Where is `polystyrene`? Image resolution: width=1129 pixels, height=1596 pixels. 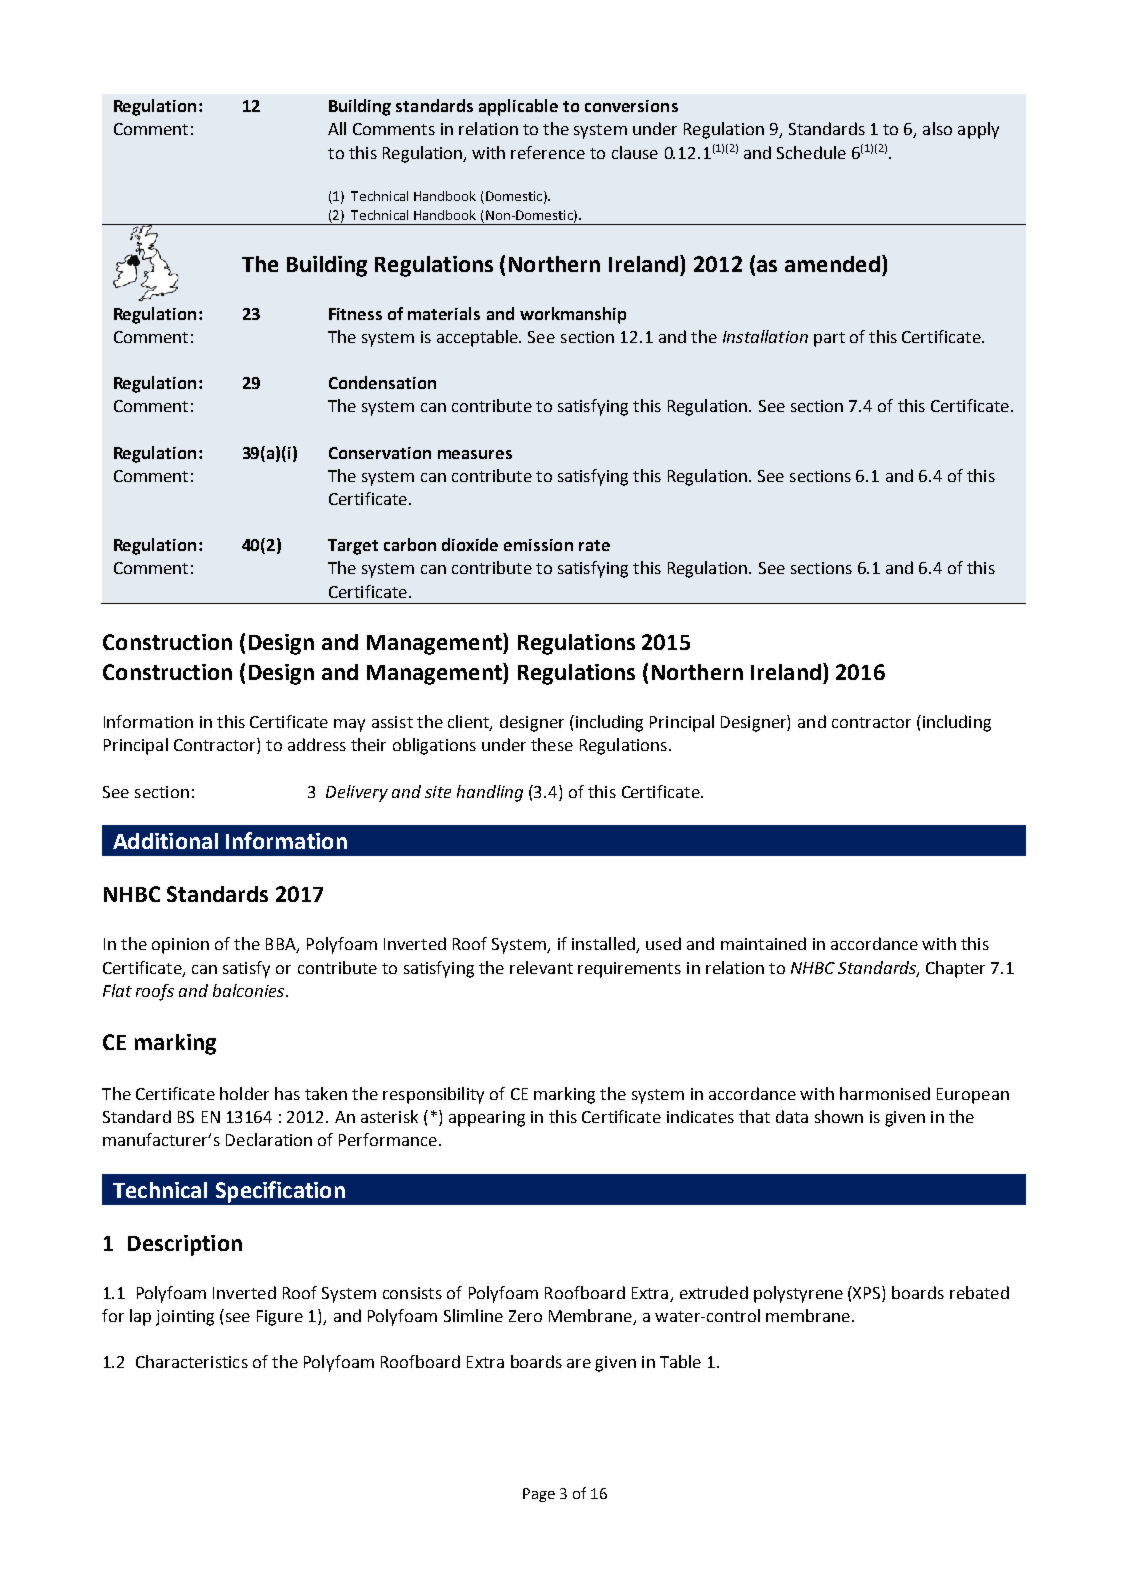
polystyrene is located at coordinates (798, 1294).
